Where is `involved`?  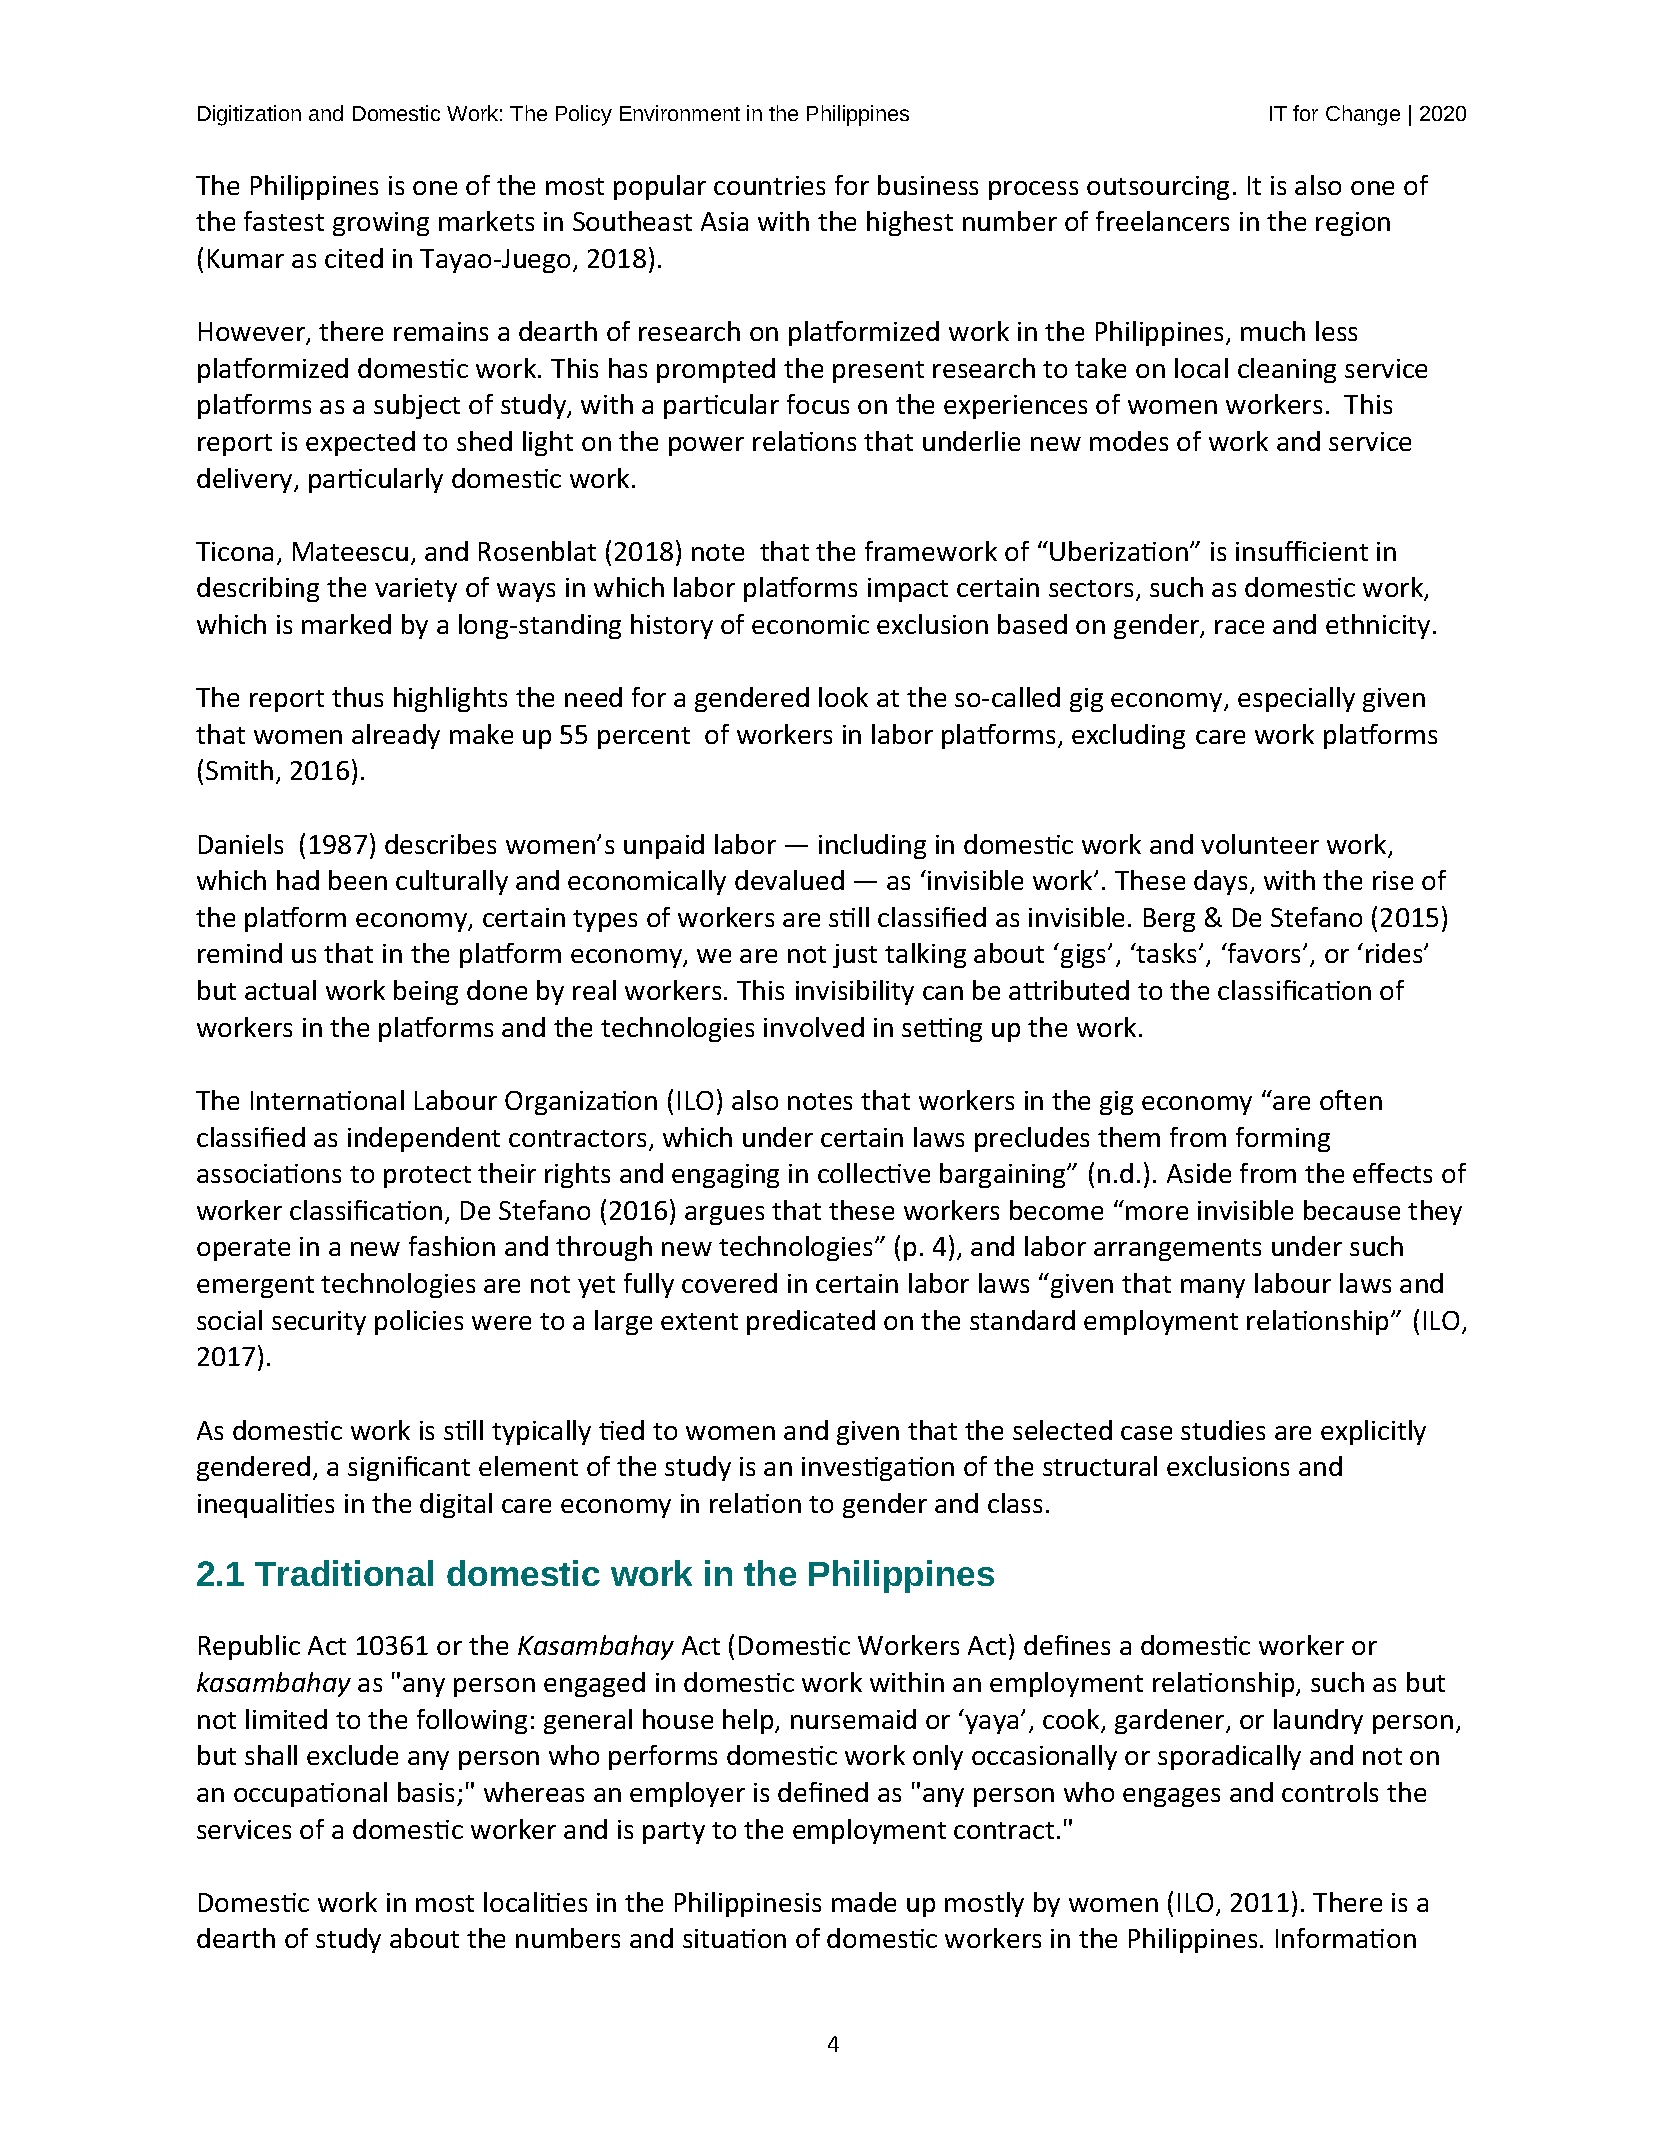
involved is located at coordinates (814, 1027).
